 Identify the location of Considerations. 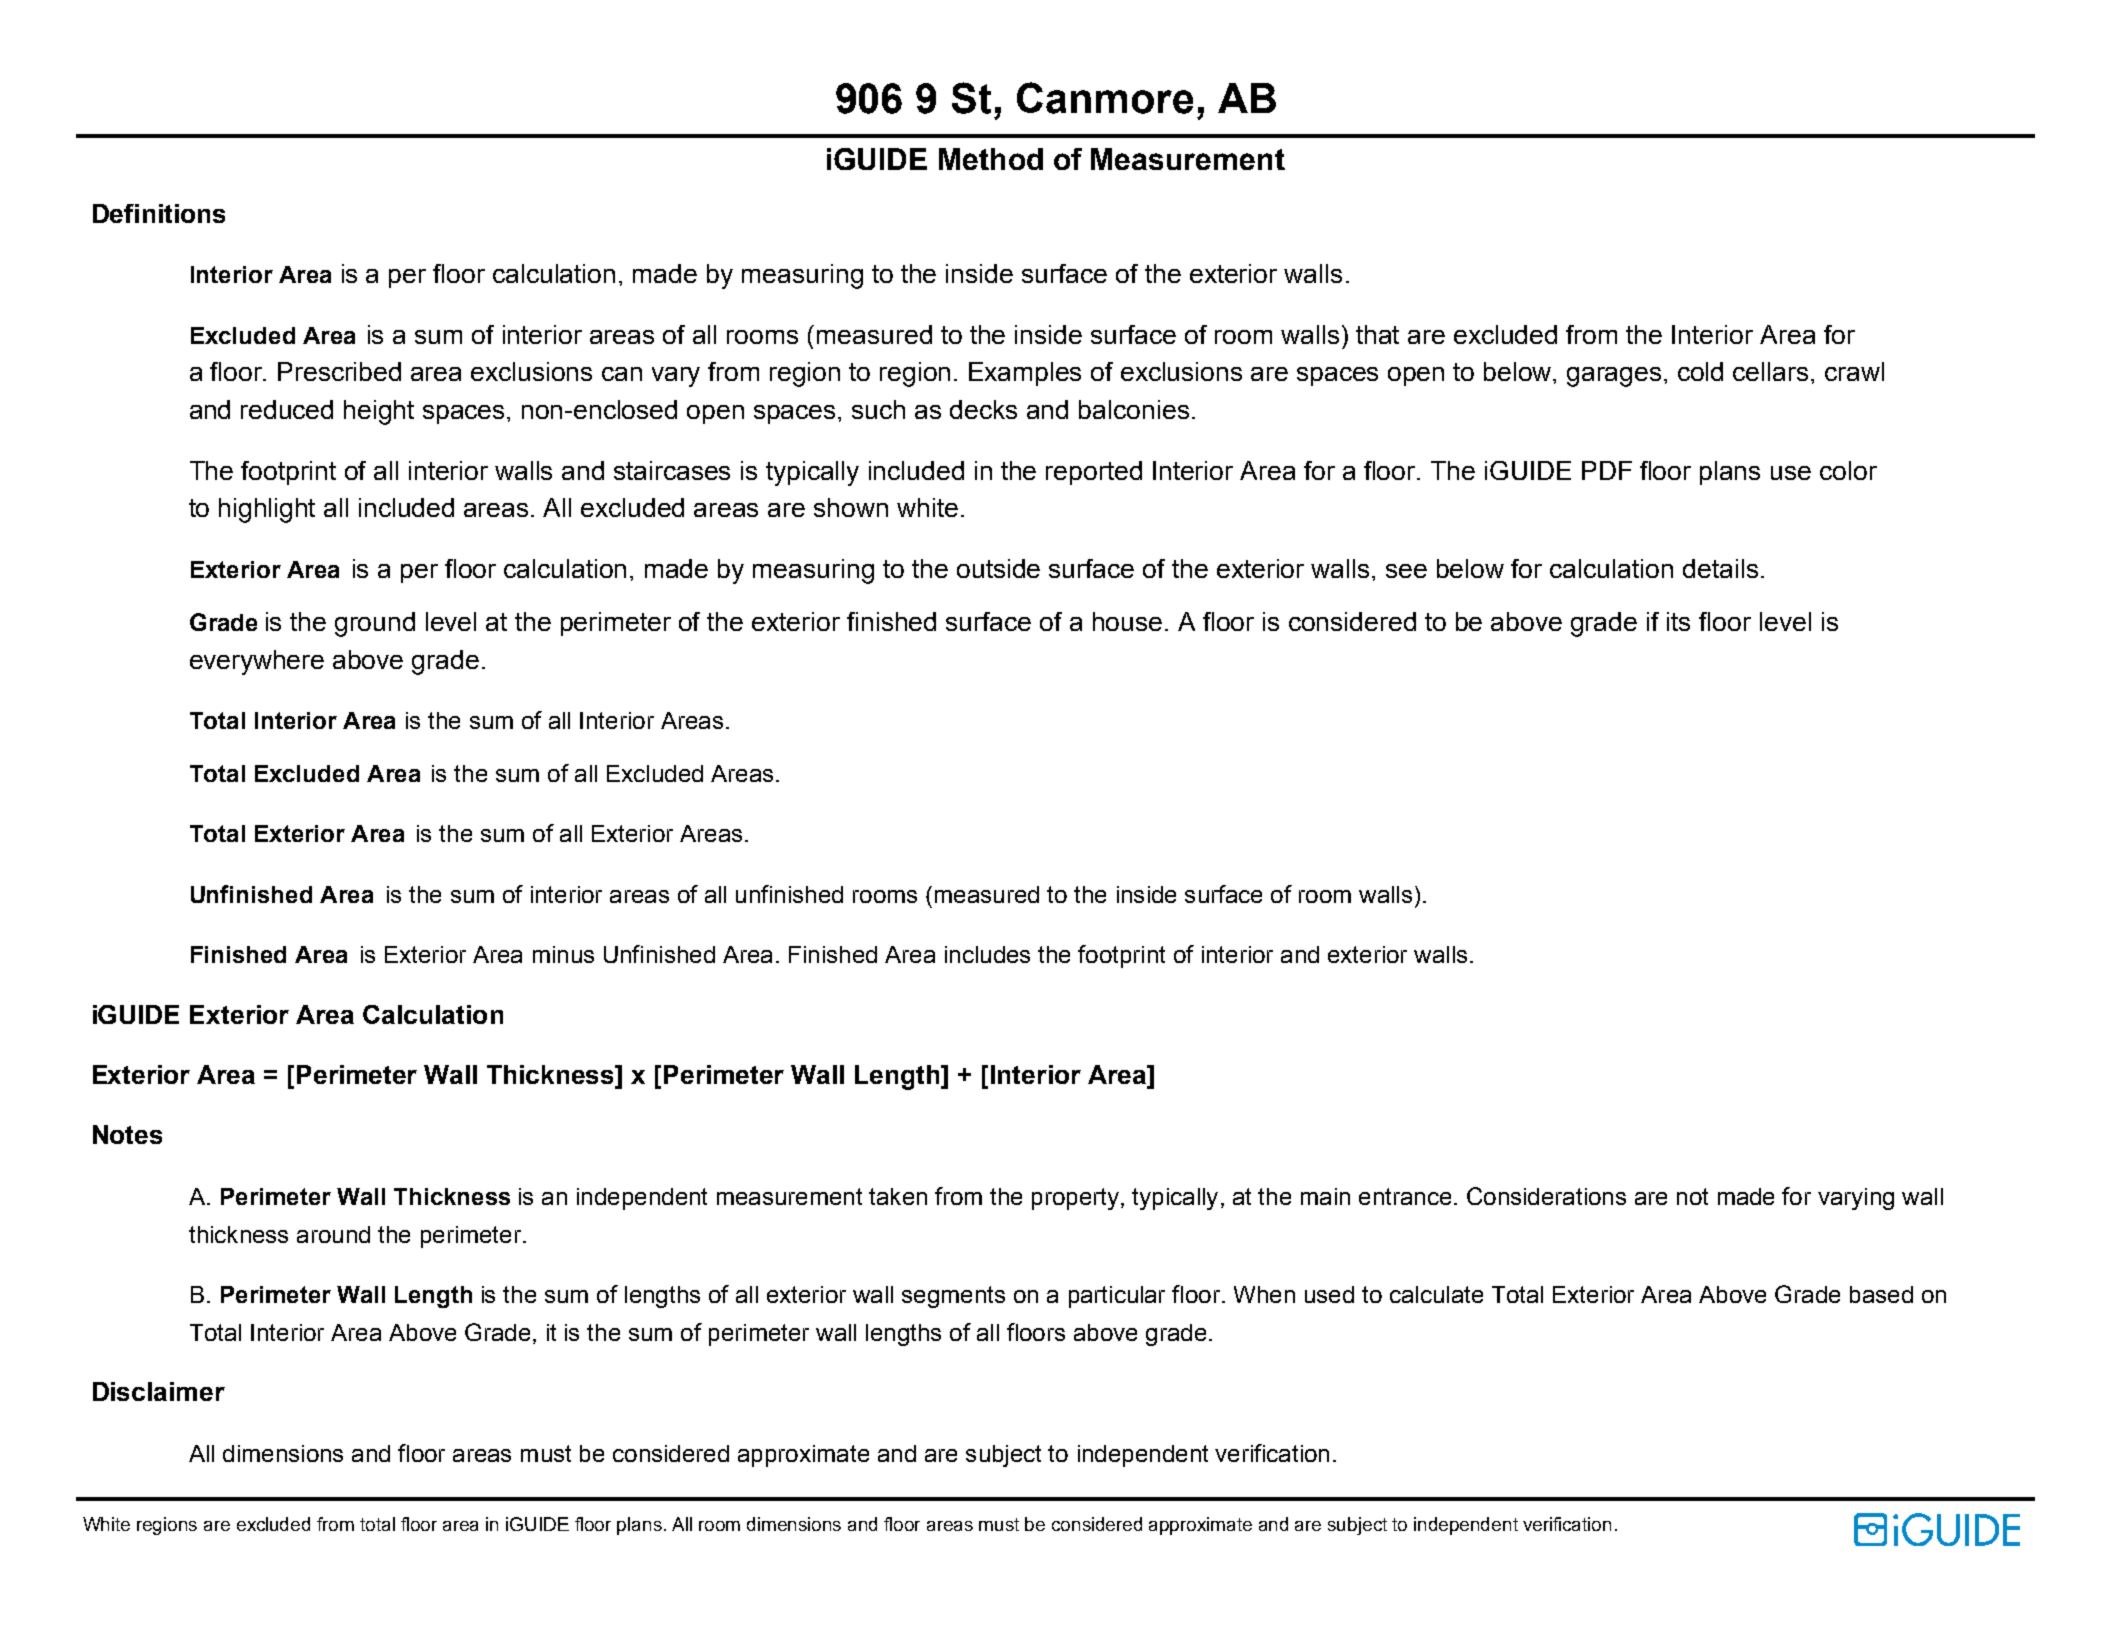
(1546, 1196).
